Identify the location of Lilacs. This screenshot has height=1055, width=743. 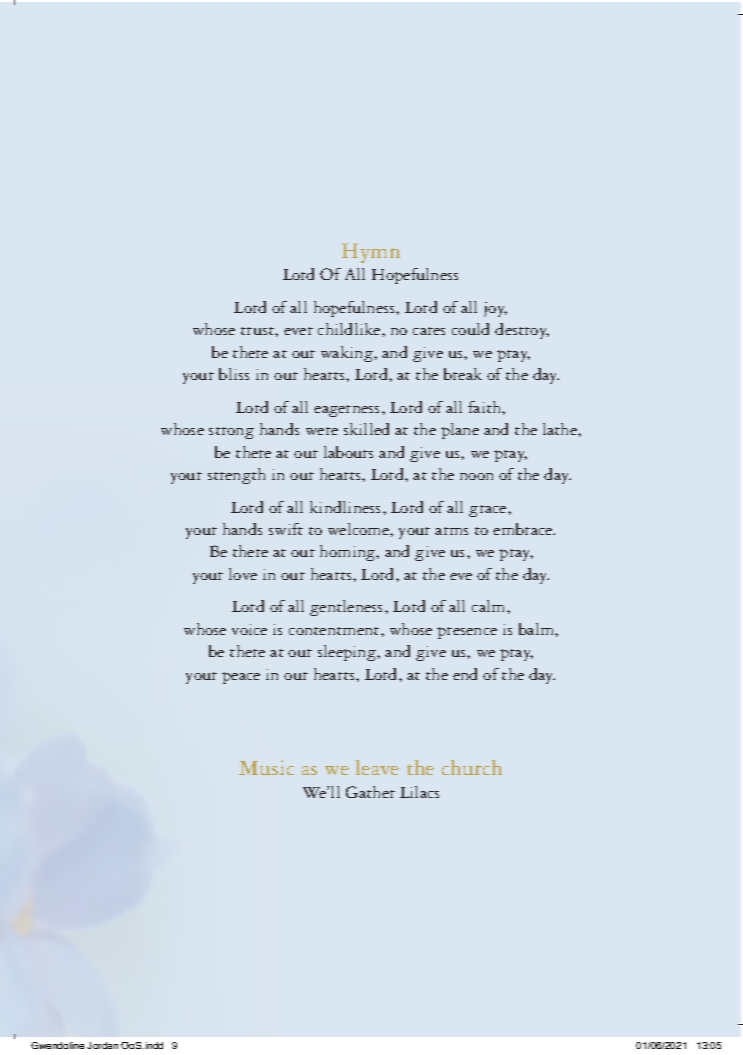
(419, 792).
